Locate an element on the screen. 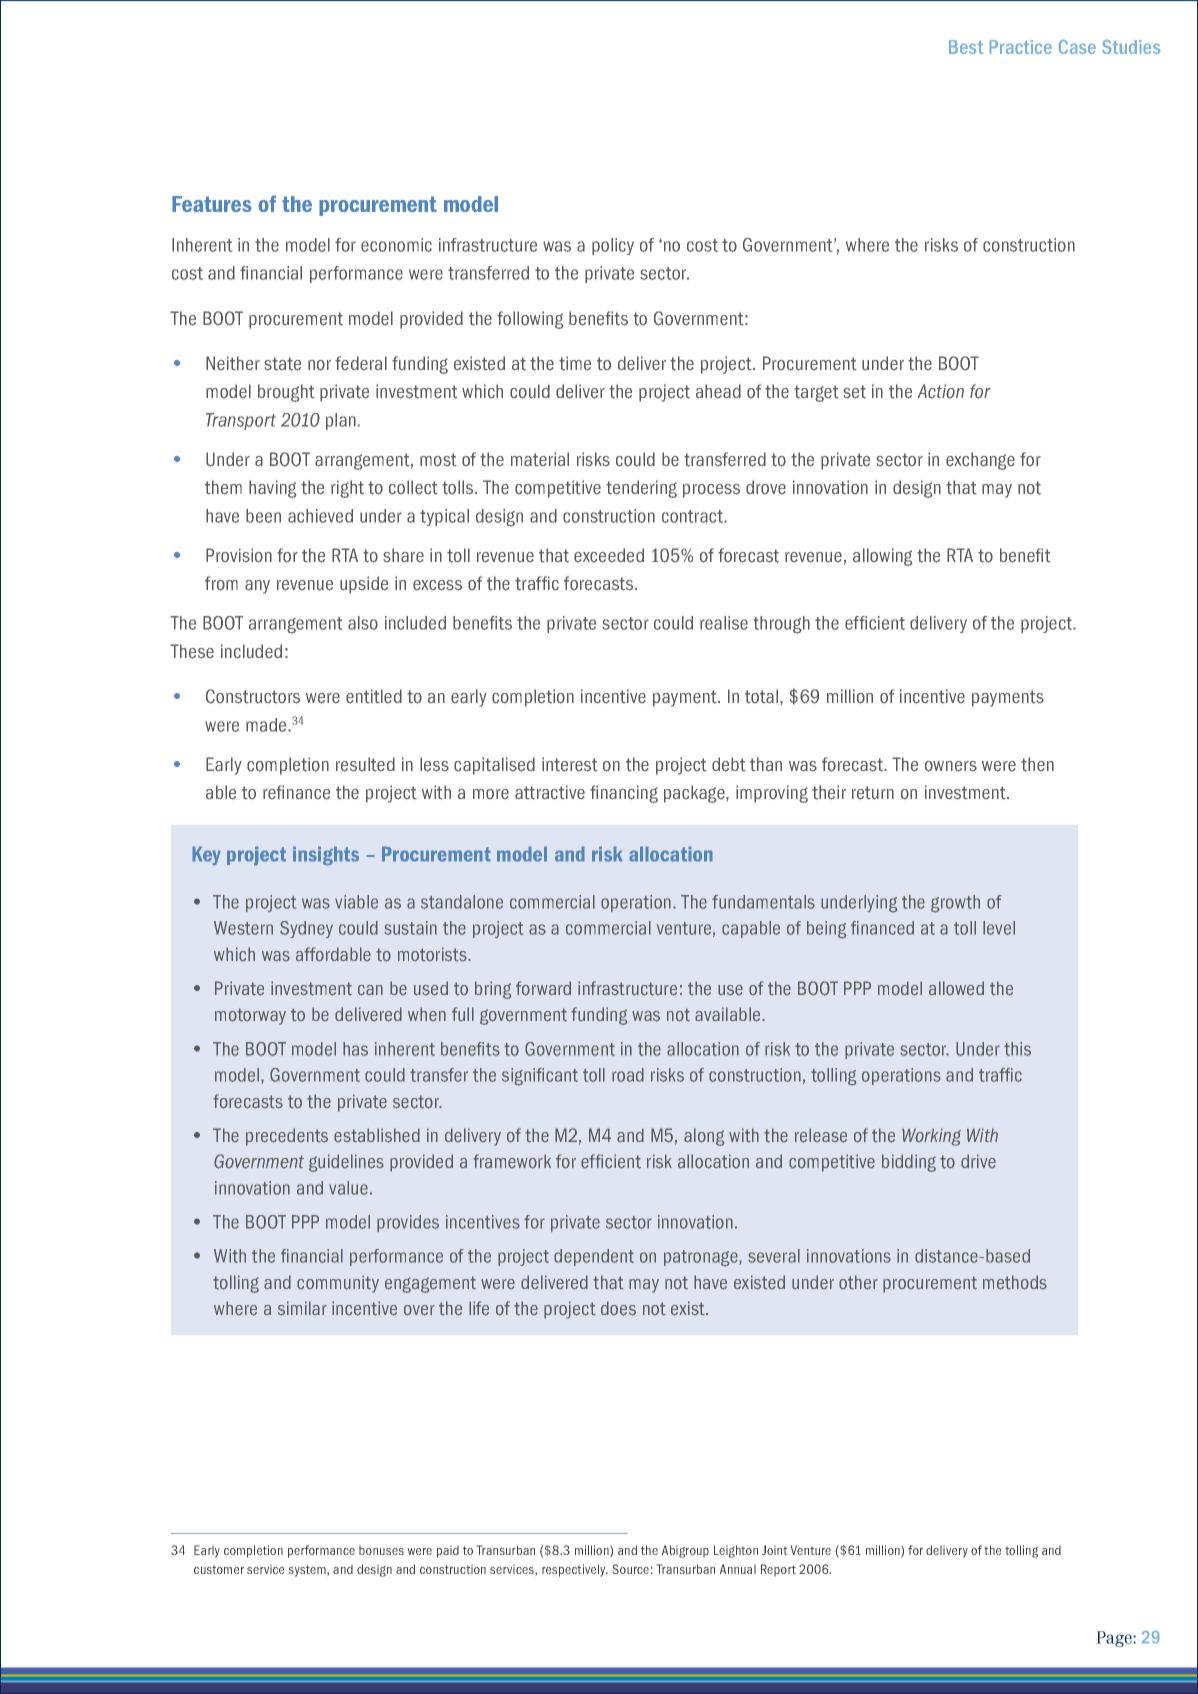 This screenshot has width=1198, height=1694. any is located at coordinates (257, 587).
